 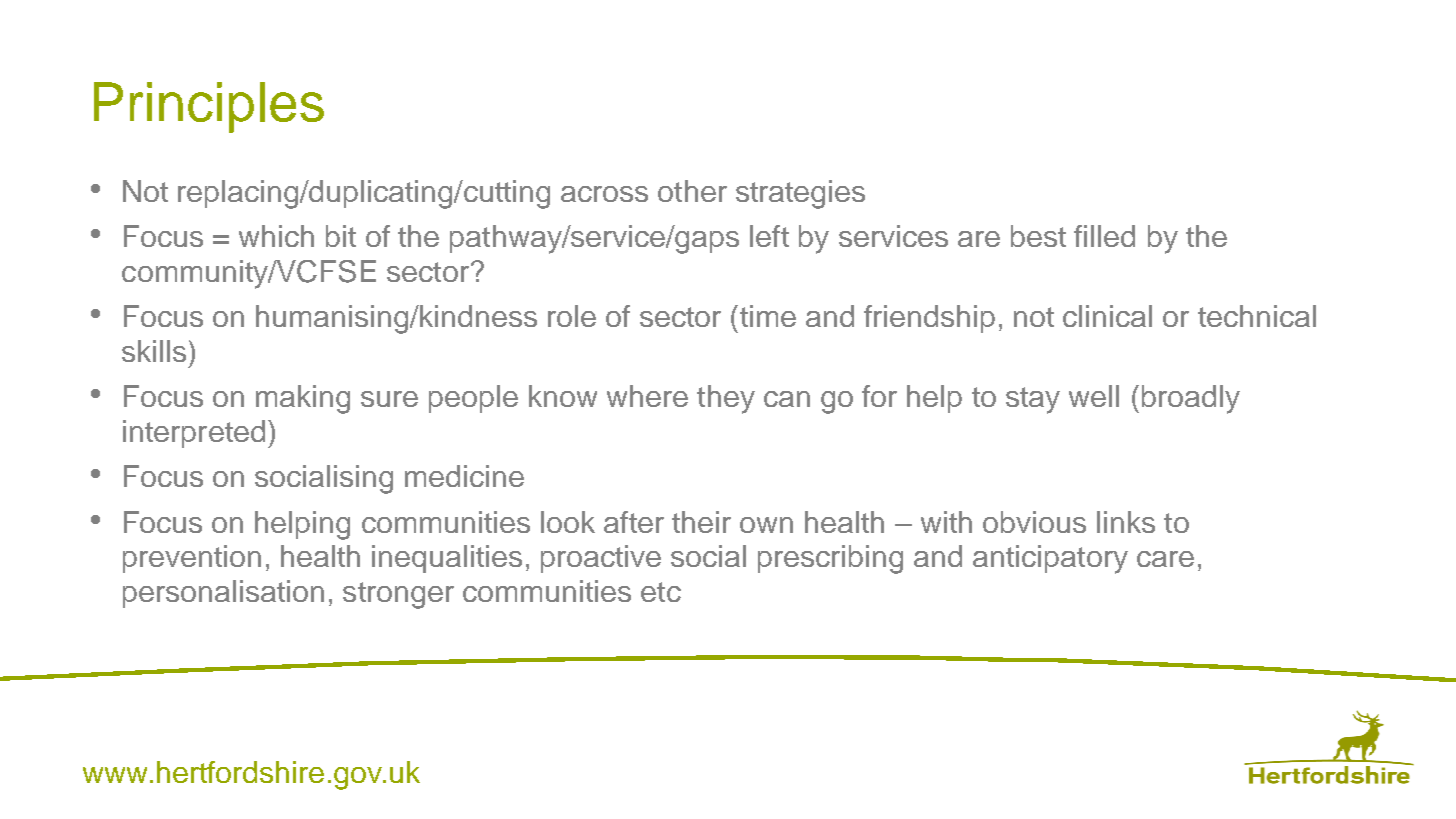 I want to click on Principles, so click(x=209, y=107).
